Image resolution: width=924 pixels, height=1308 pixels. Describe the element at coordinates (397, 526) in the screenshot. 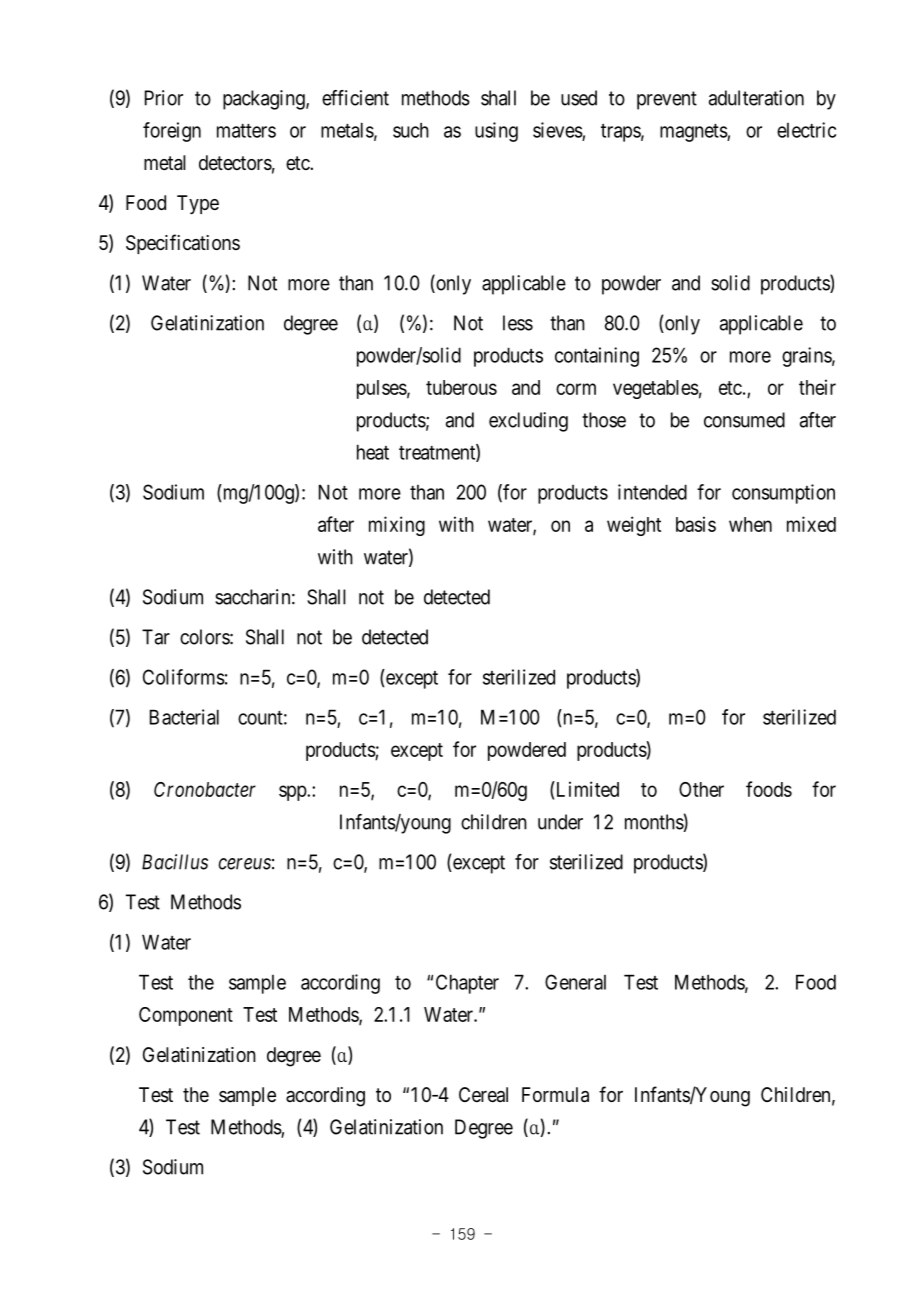

I see `mixing` at that location.
